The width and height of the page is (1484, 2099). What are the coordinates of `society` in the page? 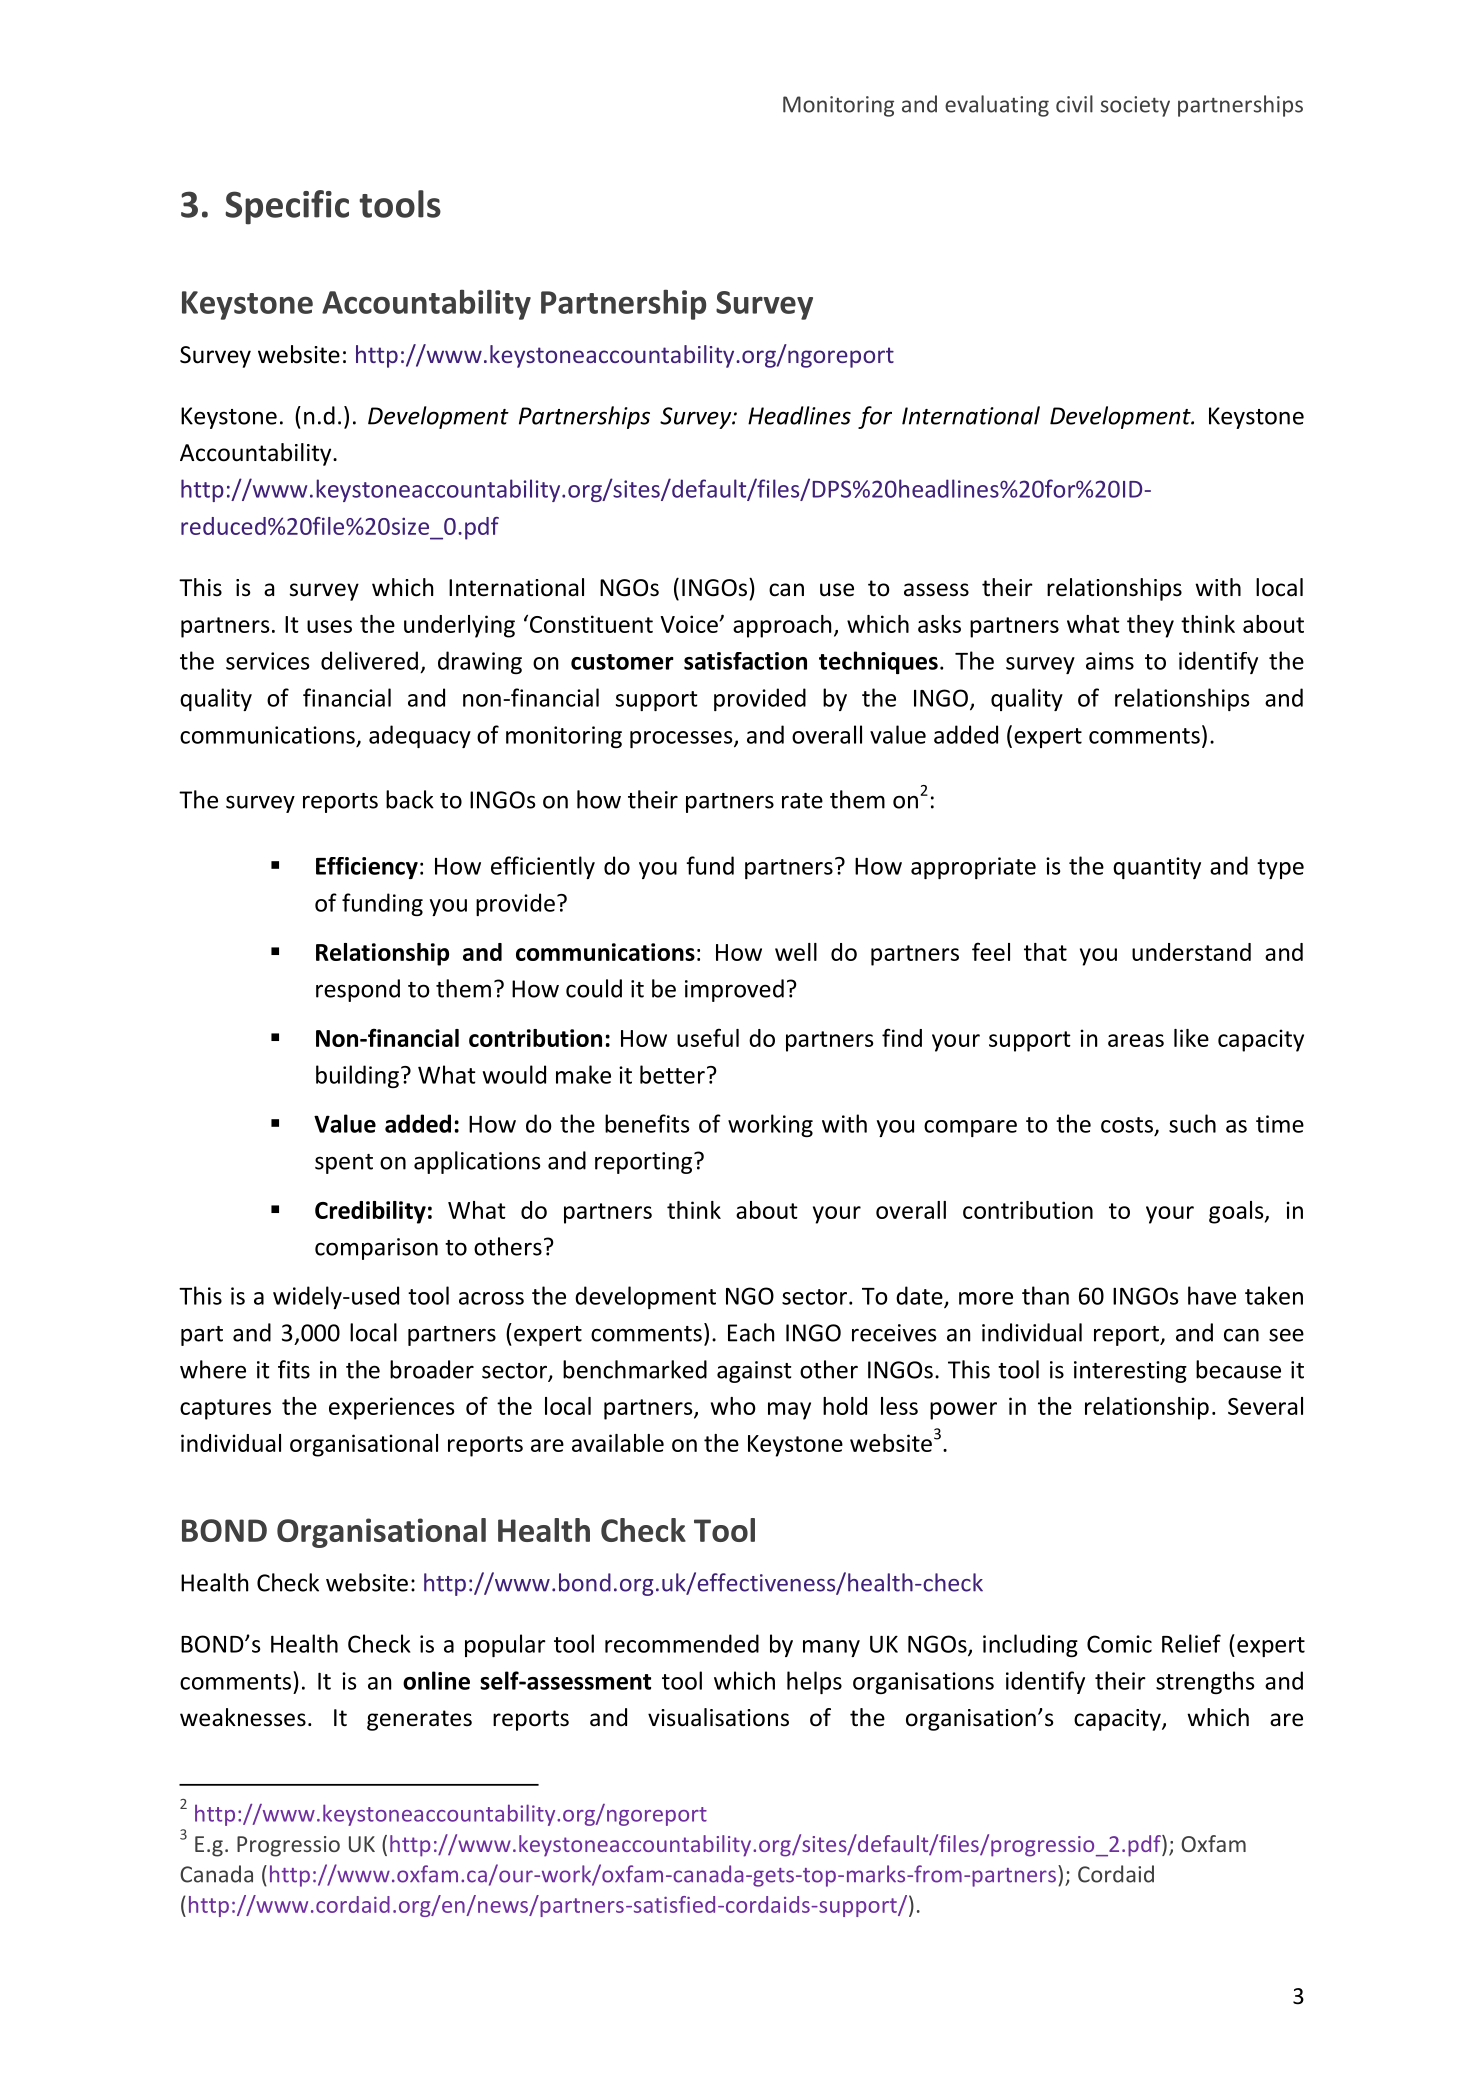 It's located at (1135, 106).
